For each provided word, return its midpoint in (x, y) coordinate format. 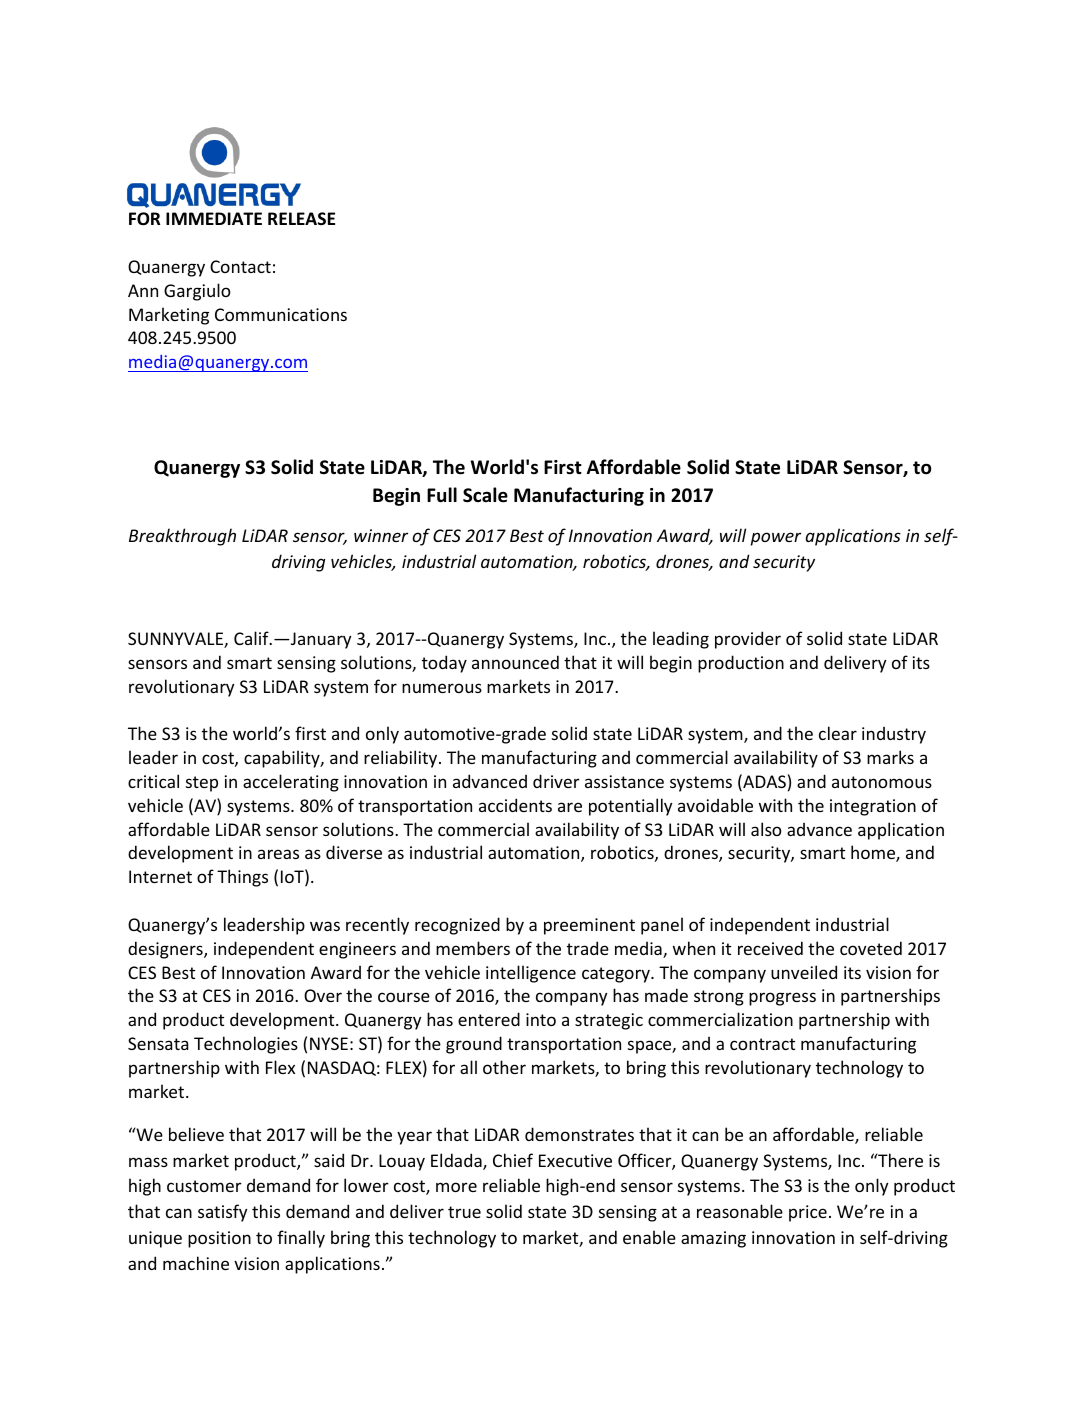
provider (748, 640)
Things (242, 878)
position (219, 1239)
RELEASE (301, 218)
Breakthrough (182, 537)
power (776, 539)
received (770, 948)
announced (515, 662)
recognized (457, 926)
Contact (240, 266)
